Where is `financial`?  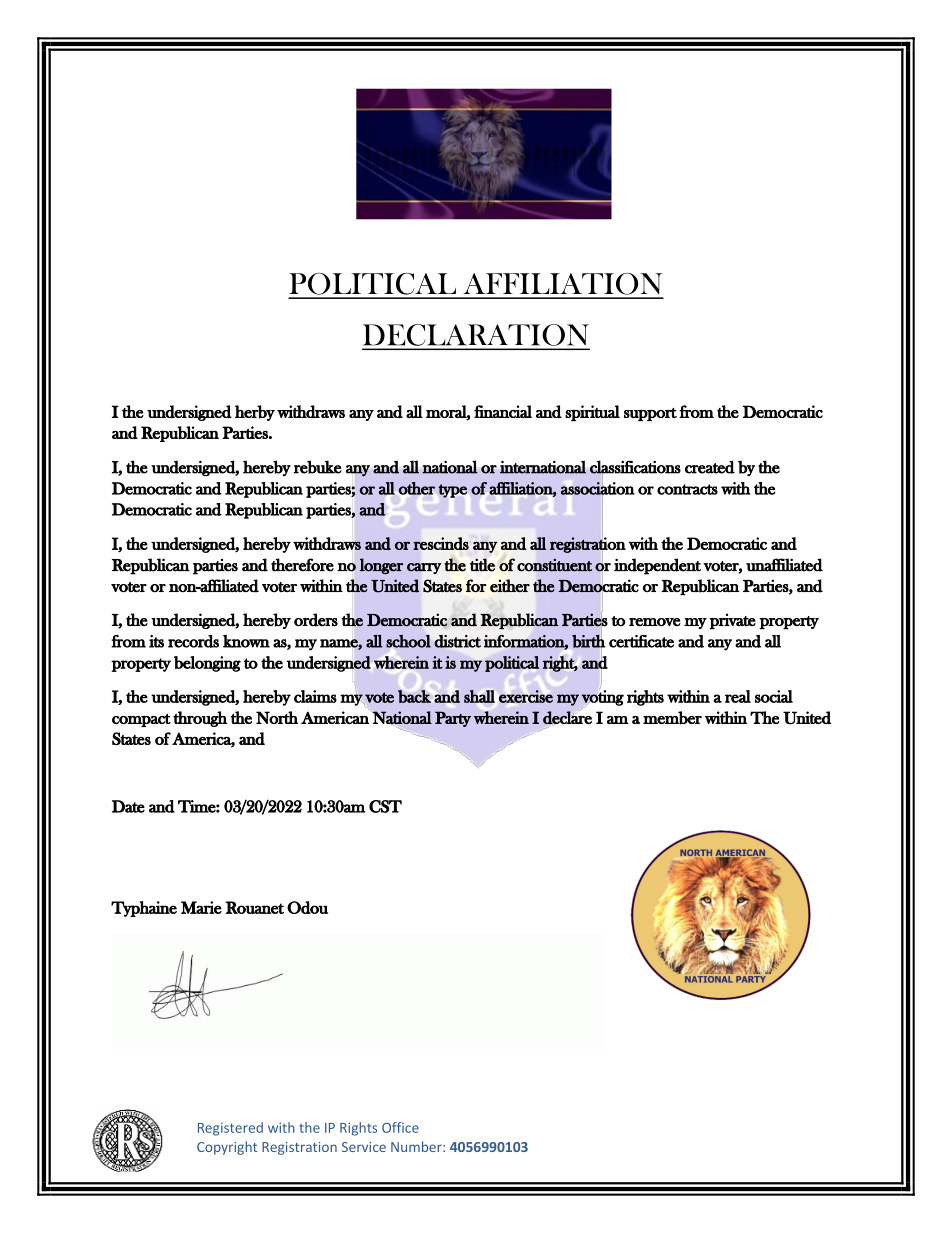
financial is located at coordinates (503, 411).
